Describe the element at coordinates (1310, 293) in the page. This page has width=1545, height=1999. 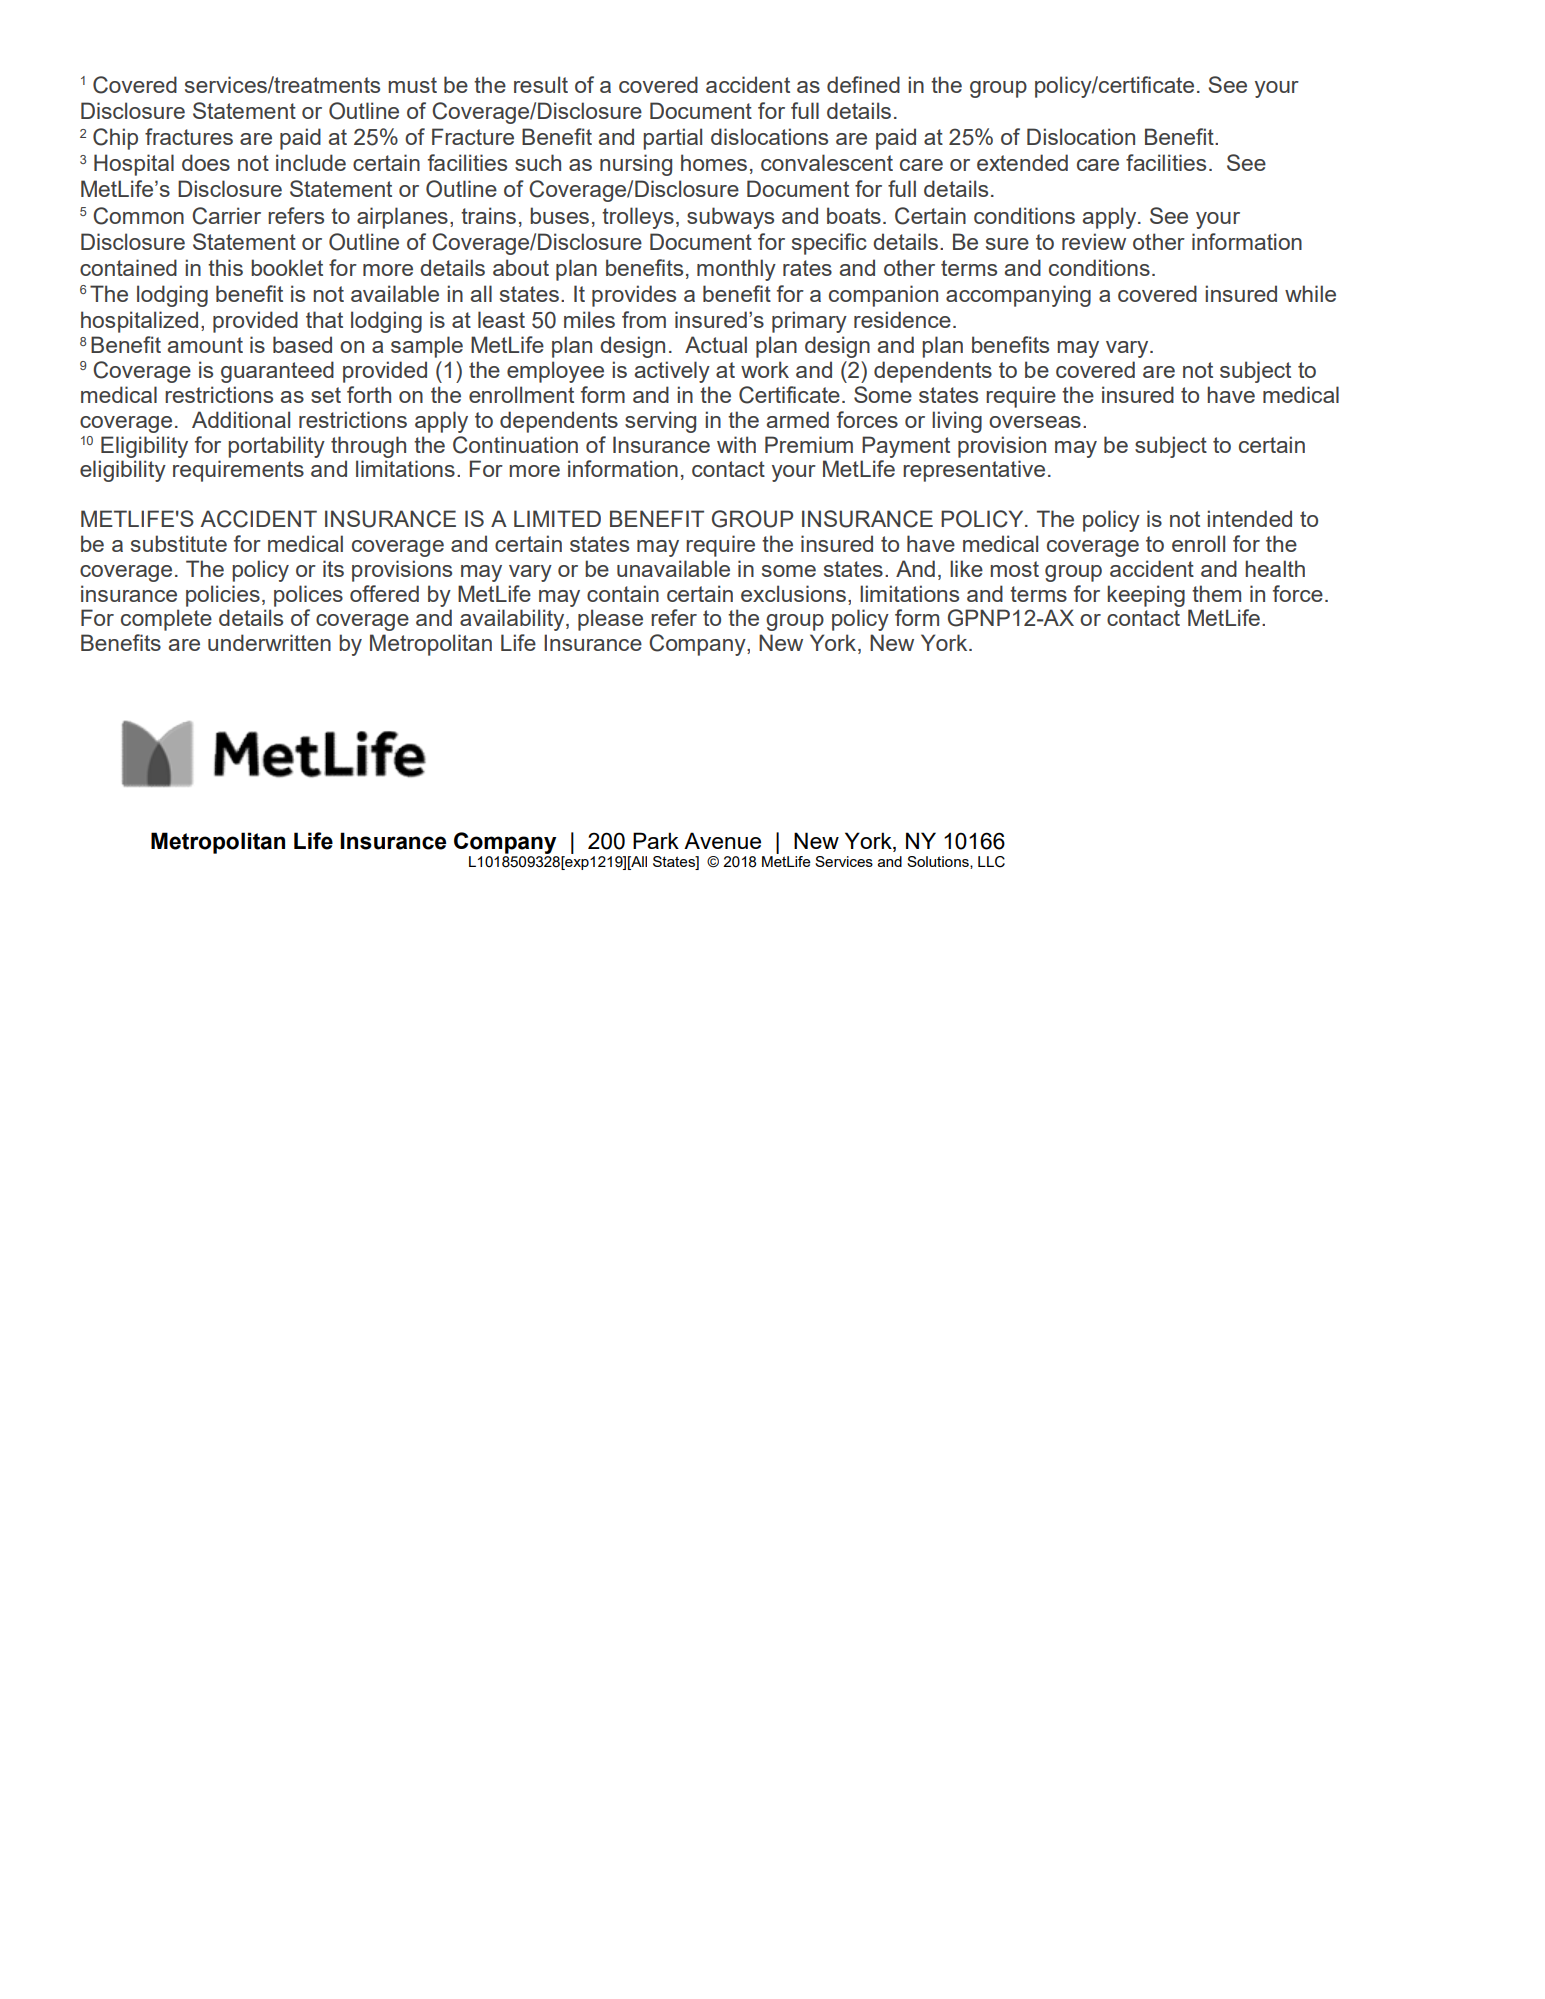
I see `while` at that location.
